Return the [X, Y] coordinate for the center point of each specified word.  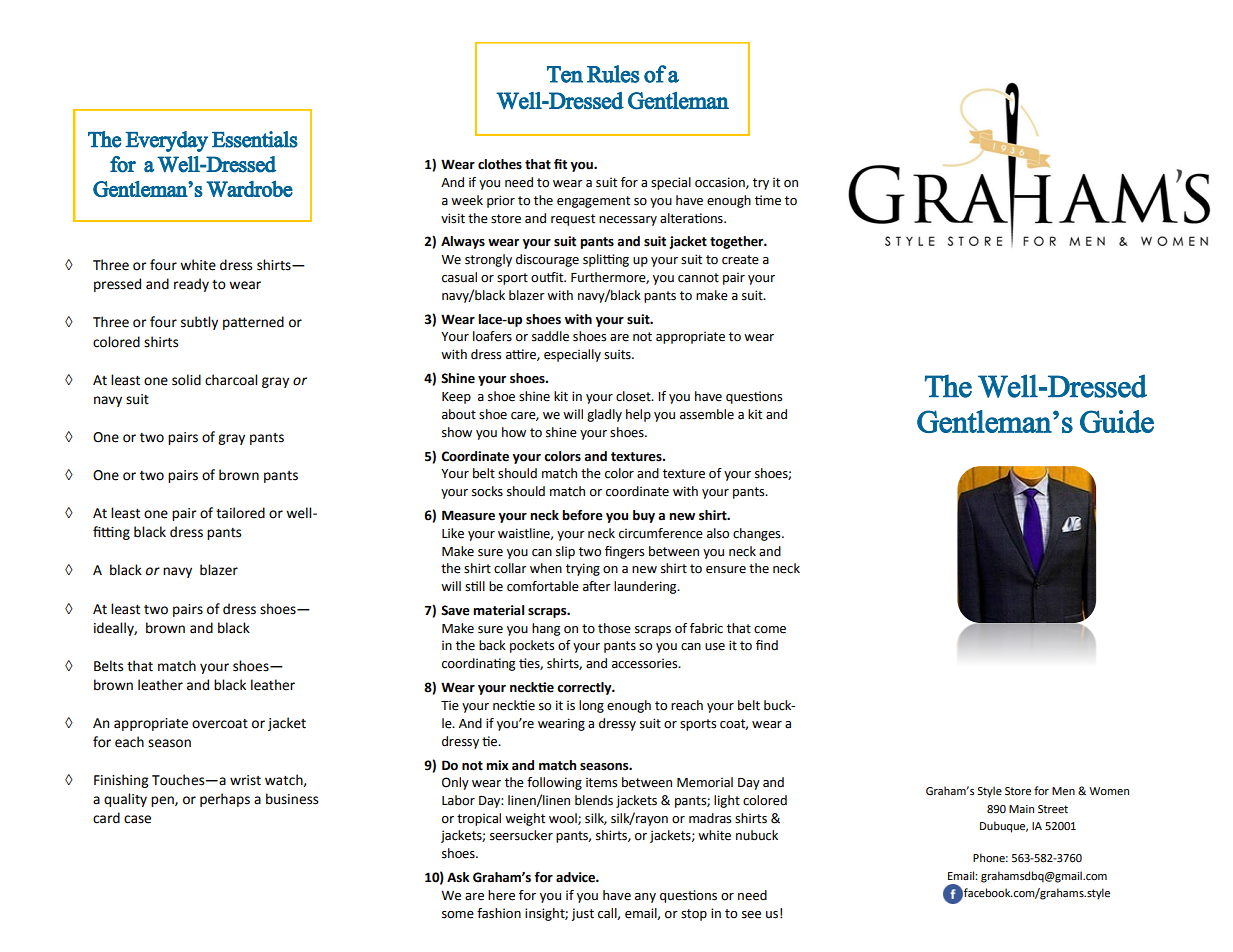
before [582, 515]
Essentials [255, 139]
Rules [613, 74]
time [768, 200]
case [137, 819]
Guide [1117, 421]
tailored [240, 513]
